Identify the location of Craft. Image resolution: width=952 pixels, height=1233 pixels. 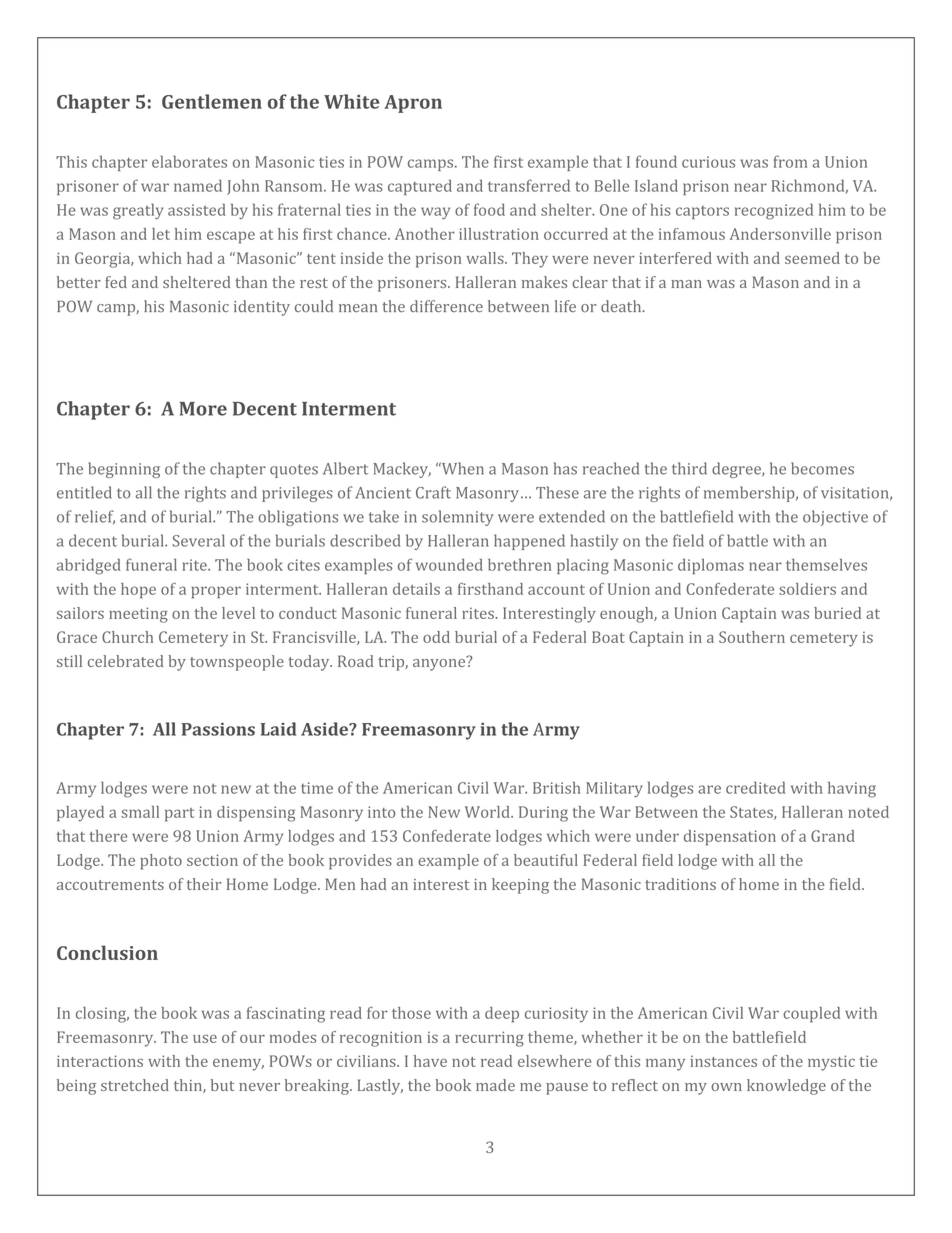
(433, 492).
